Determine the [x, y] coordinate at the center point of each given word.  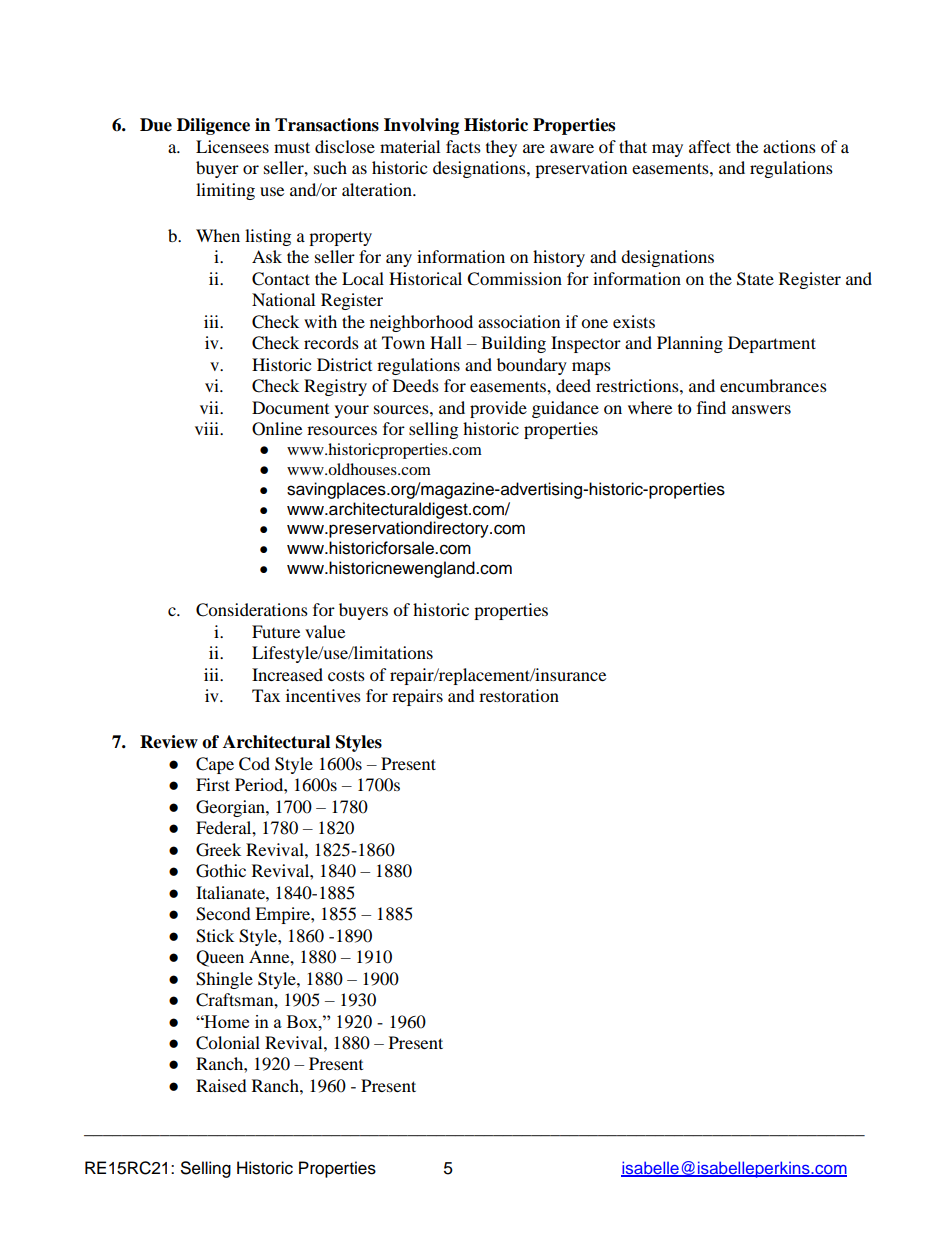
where [650, 407]
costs [346, 675]
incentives [323, 695]
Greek [218, 850]
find [711, 407]
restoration [519, 695]
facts [463, 146]
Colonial [228, 1043]
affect [710, 146]
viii [208, 428]
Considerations [252, 610]
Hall [446, 342]
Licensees [232, 146]
